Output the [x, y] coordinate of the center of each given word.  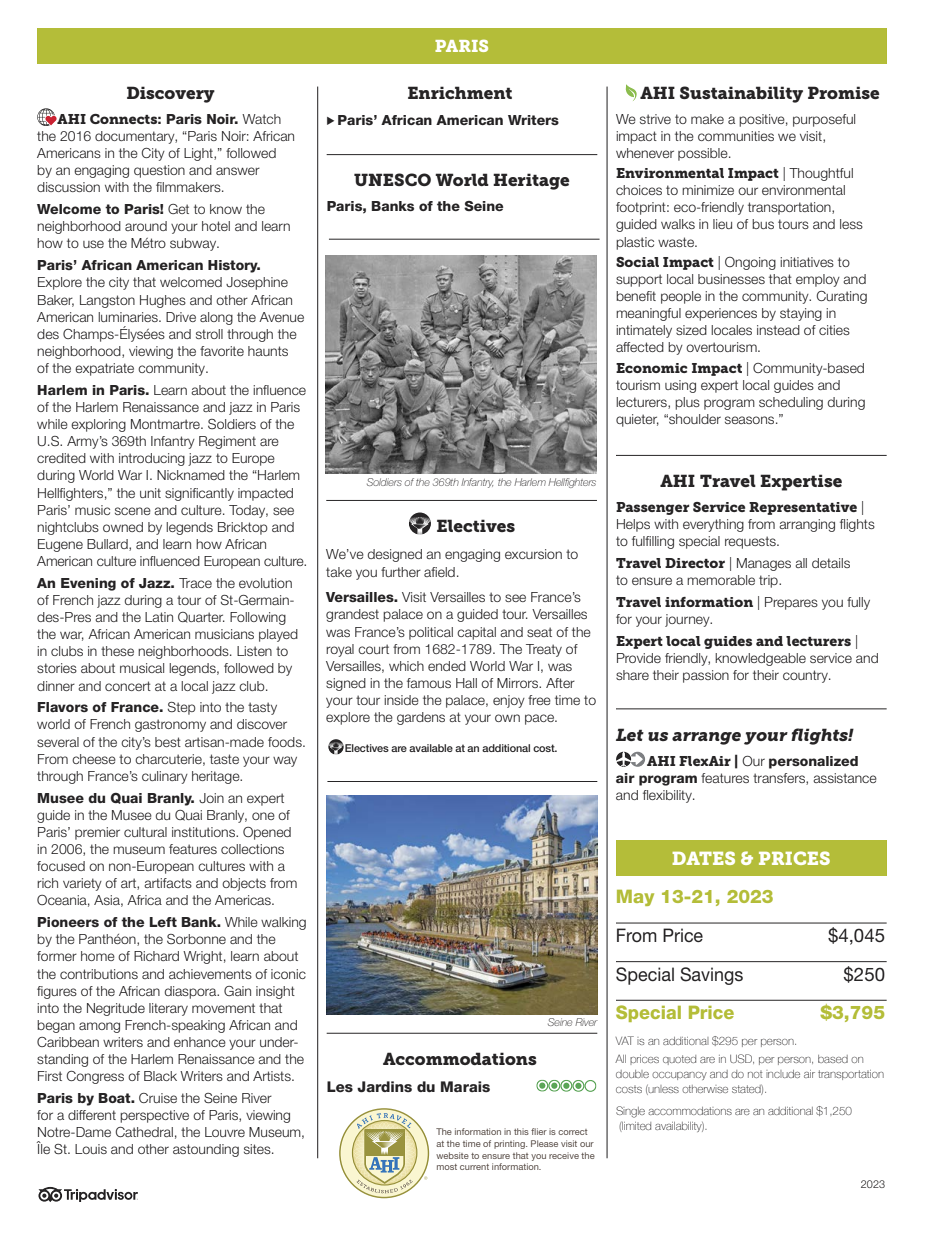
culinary [165, 777]
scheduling [791, 403]
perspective [154, 1116]
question [159, 171]
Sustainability [741, 94]
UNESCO [392, 179]
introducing [152, 459]
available [431, 748]
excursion [533, 554]
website [452, 1155]
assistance [845, 778]
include [783, 1074]
